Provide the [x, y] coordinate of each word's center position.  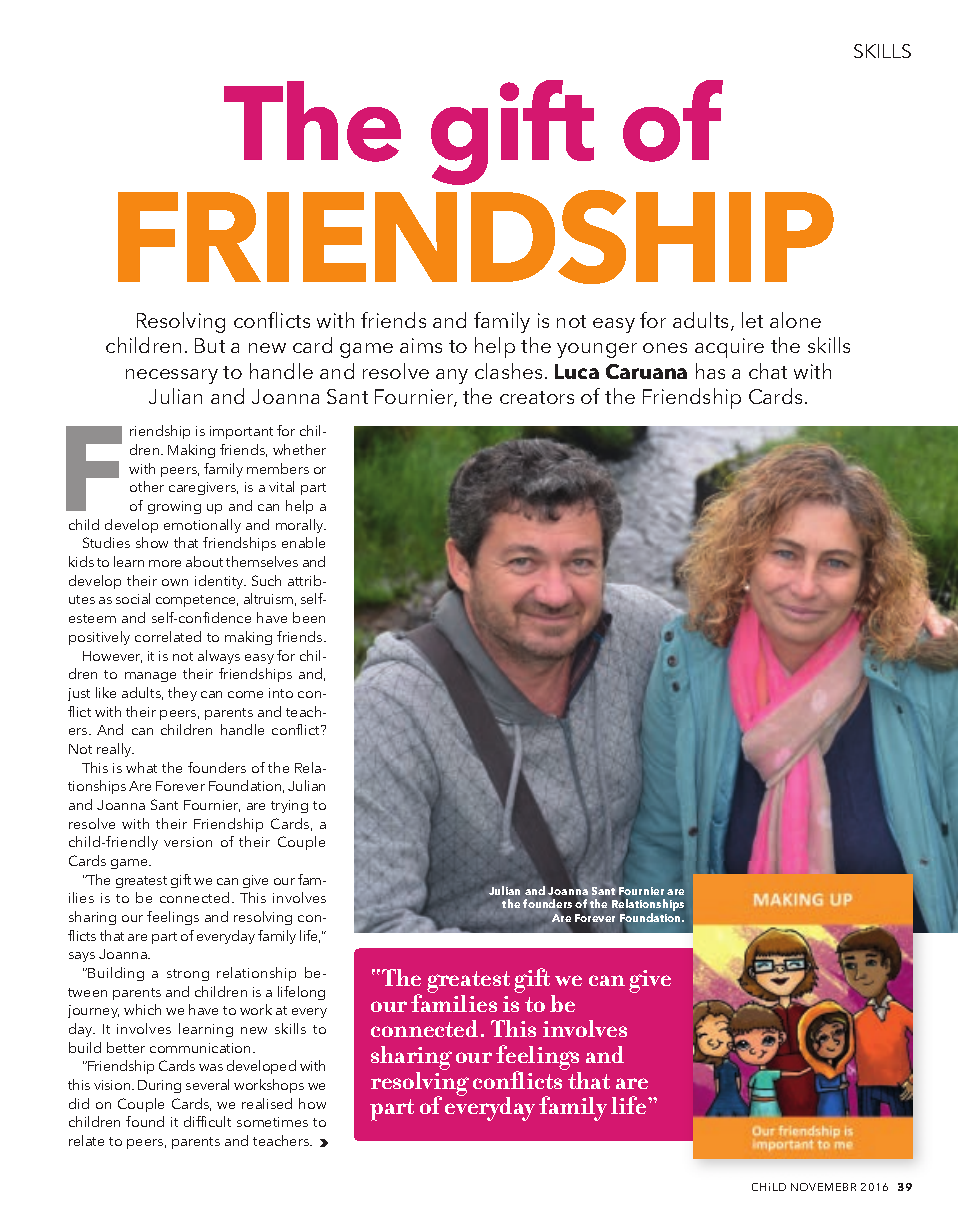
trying [289, 806]
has [710, 371]
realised [267, 1103]
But [210, 345]
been [309, 617]
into [281, 693]
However [112, 657]
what [141, 767]
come [245, 694]
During [159, 1086]
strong [188, 975]
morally [301, 526]
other [147, 486]
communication [200, 1048]
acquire [729, 348]
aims [421, 345]
